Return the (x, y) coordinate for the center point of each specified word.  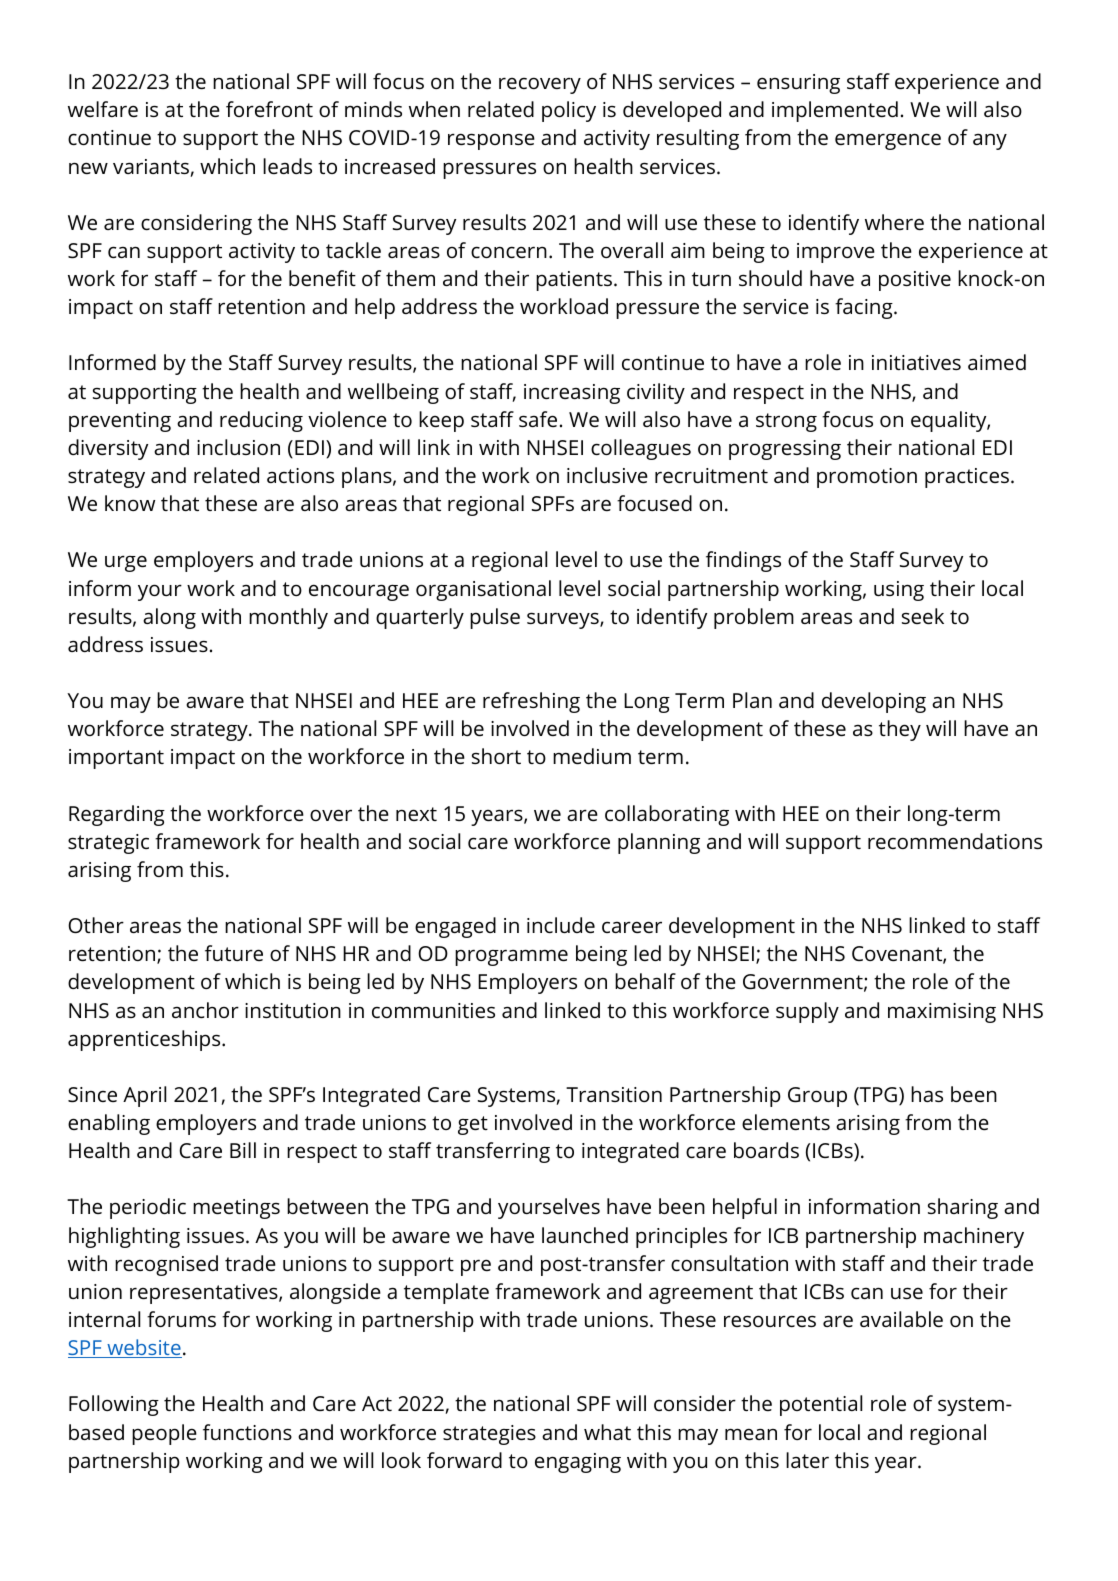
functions (247, 1432)
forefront (269, 109)
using (899, 591)
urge (126, 563)
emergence (888, 141)
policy (569, 111)
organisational (483, 590)
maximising (942, 1013)
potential (821, 1405)
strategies (489, 1435)
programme (511, 957)
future (234, 953)
